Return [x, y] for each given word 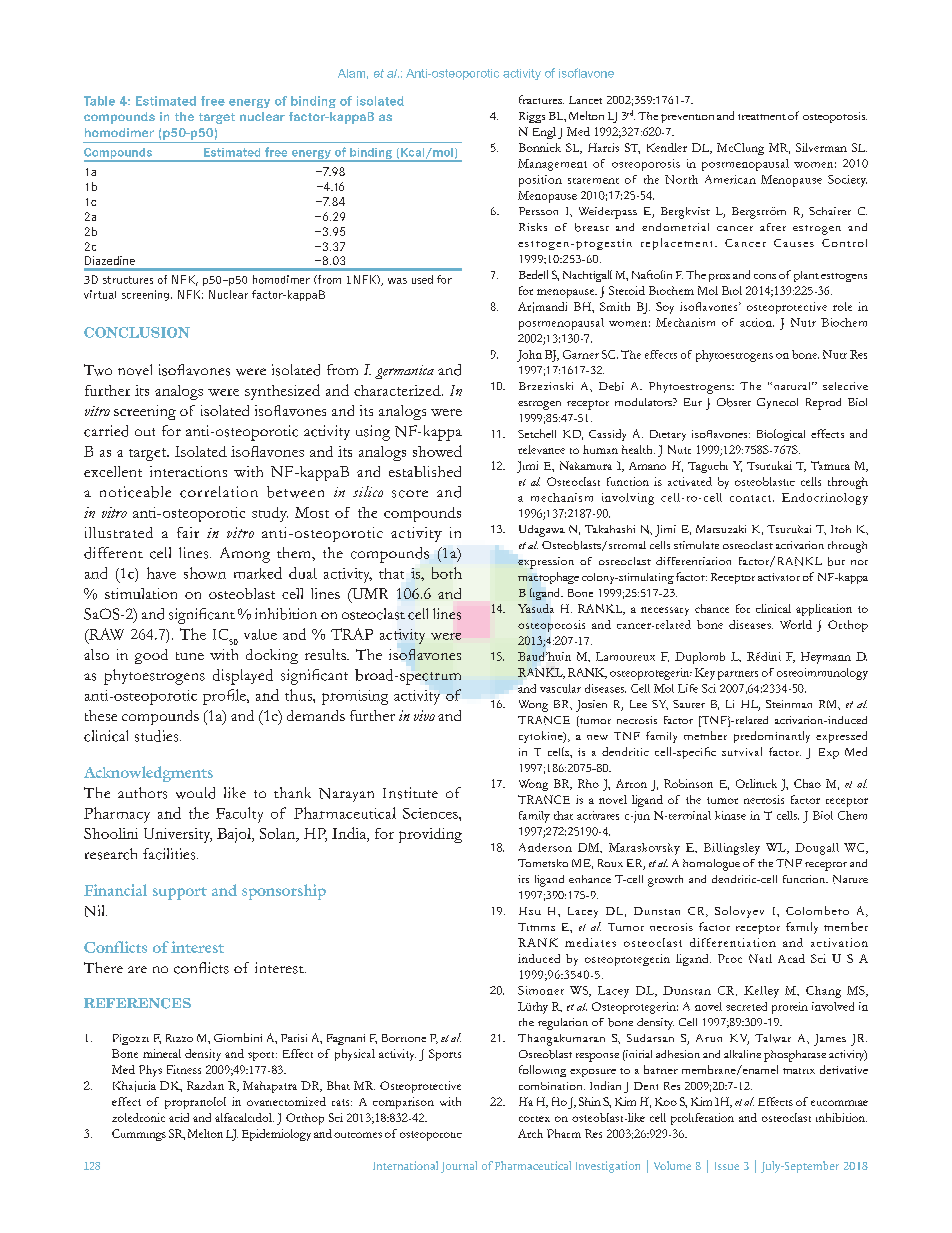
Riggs [532, 117]
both [447, 573]
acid [179, 1117]
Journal [459, 1167]
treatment [762, 117]
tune [190, 656]
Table [99, 101]
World [796, 624]
